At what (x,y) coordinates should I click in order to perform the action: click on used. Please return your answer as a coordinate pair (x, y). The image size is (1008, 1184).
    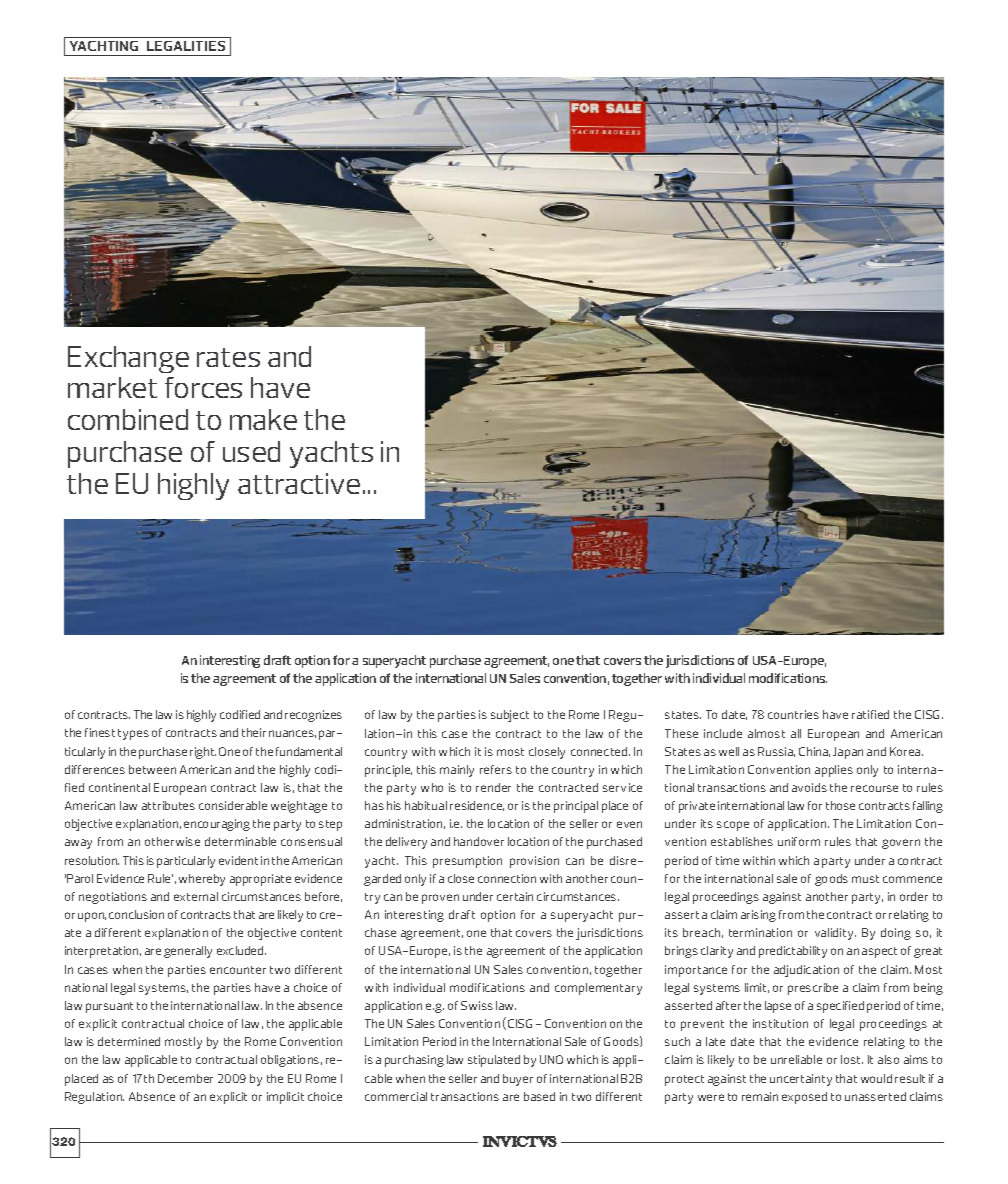
    Looking at the image, I should click on (251, 451).
